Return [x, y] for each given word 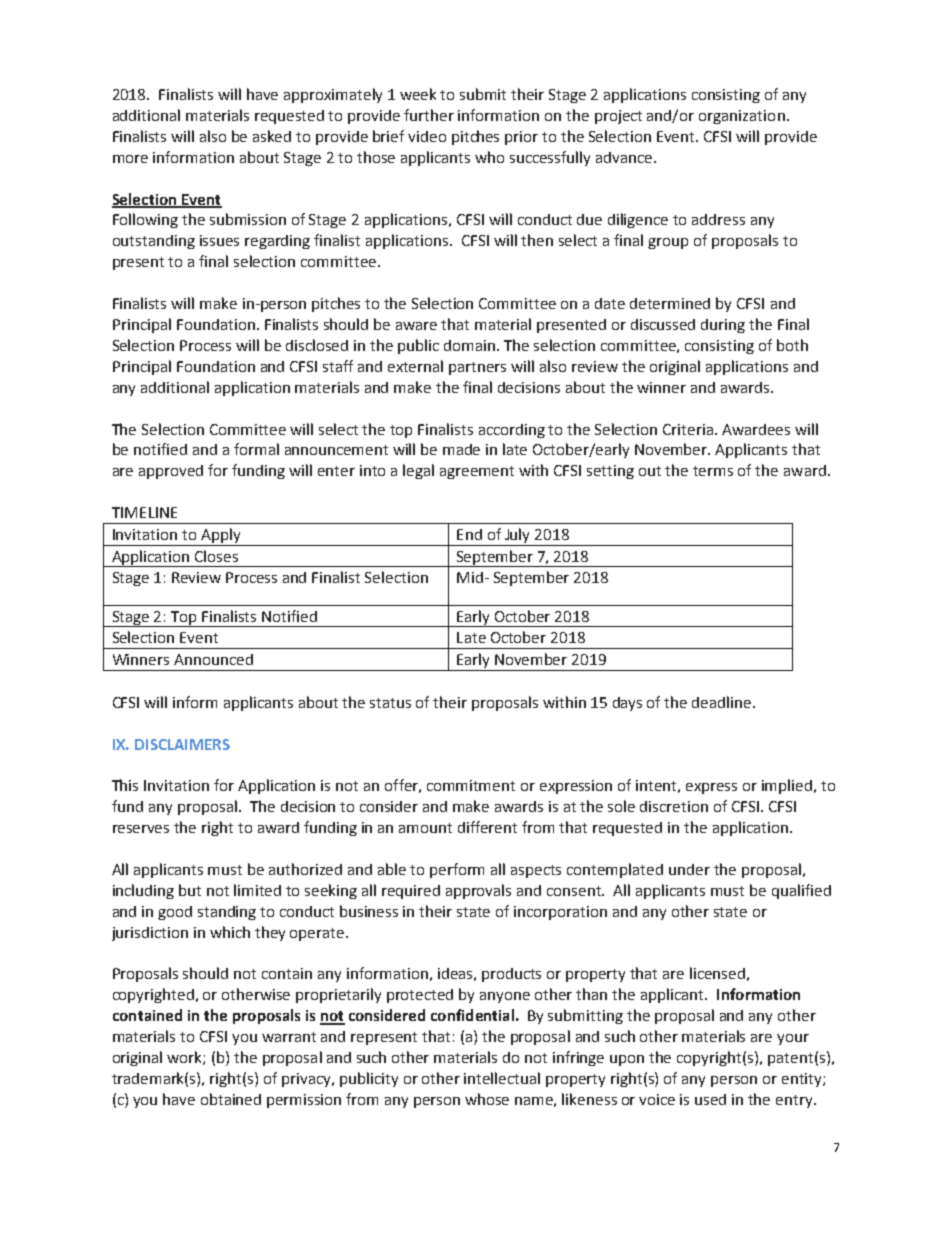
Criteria [688, 429]
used [710, 1099]
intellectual [502, 1078]
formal [256, 449]
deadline [723, 702]
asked [272, 136]
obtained [231, 1099]
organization [742, 117]
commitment [471, 785]
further [429, 115]
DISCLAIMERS [182, 744]
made [461, 449]
